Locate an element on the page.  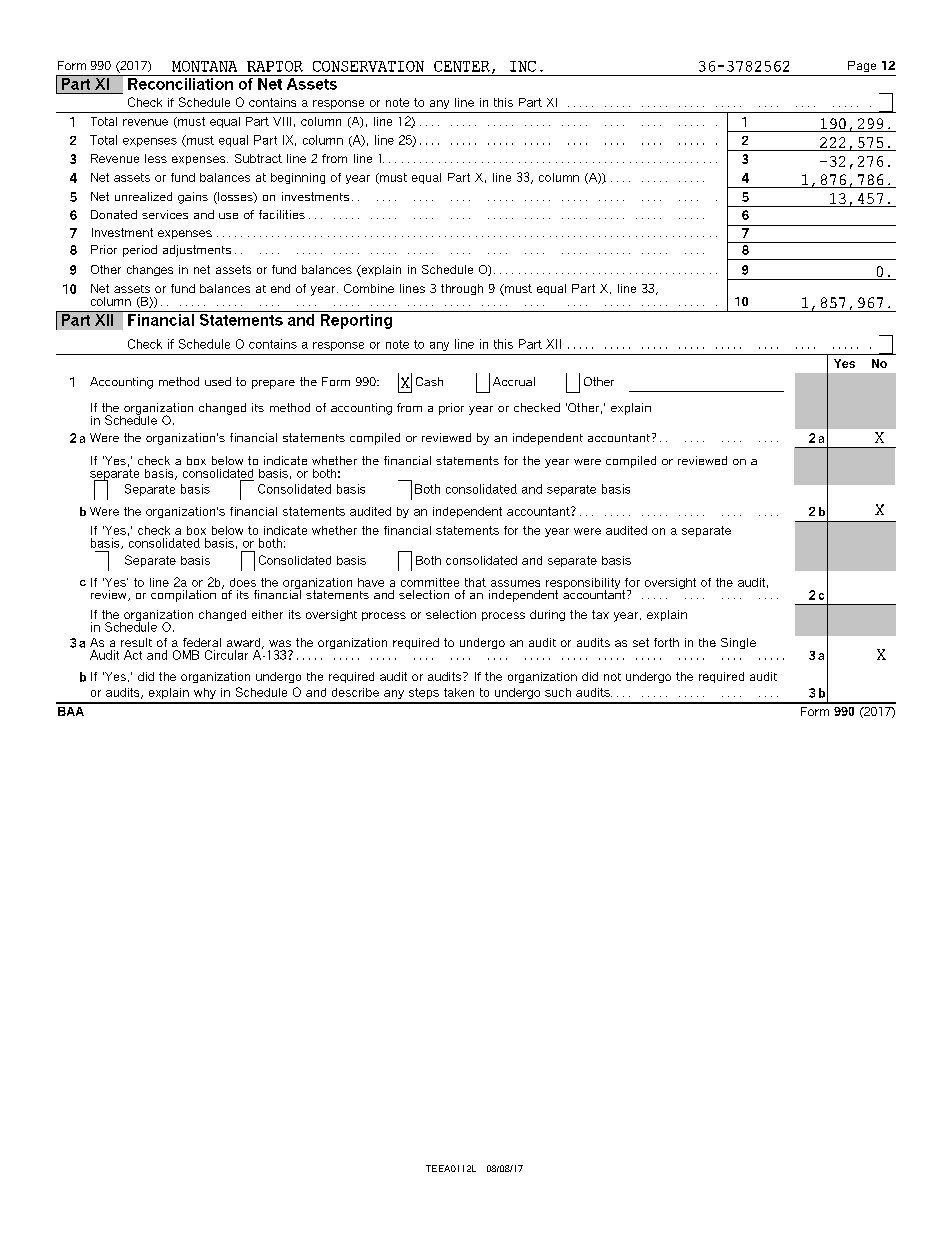
Reconciliation is located at coordinates (180, 82).
